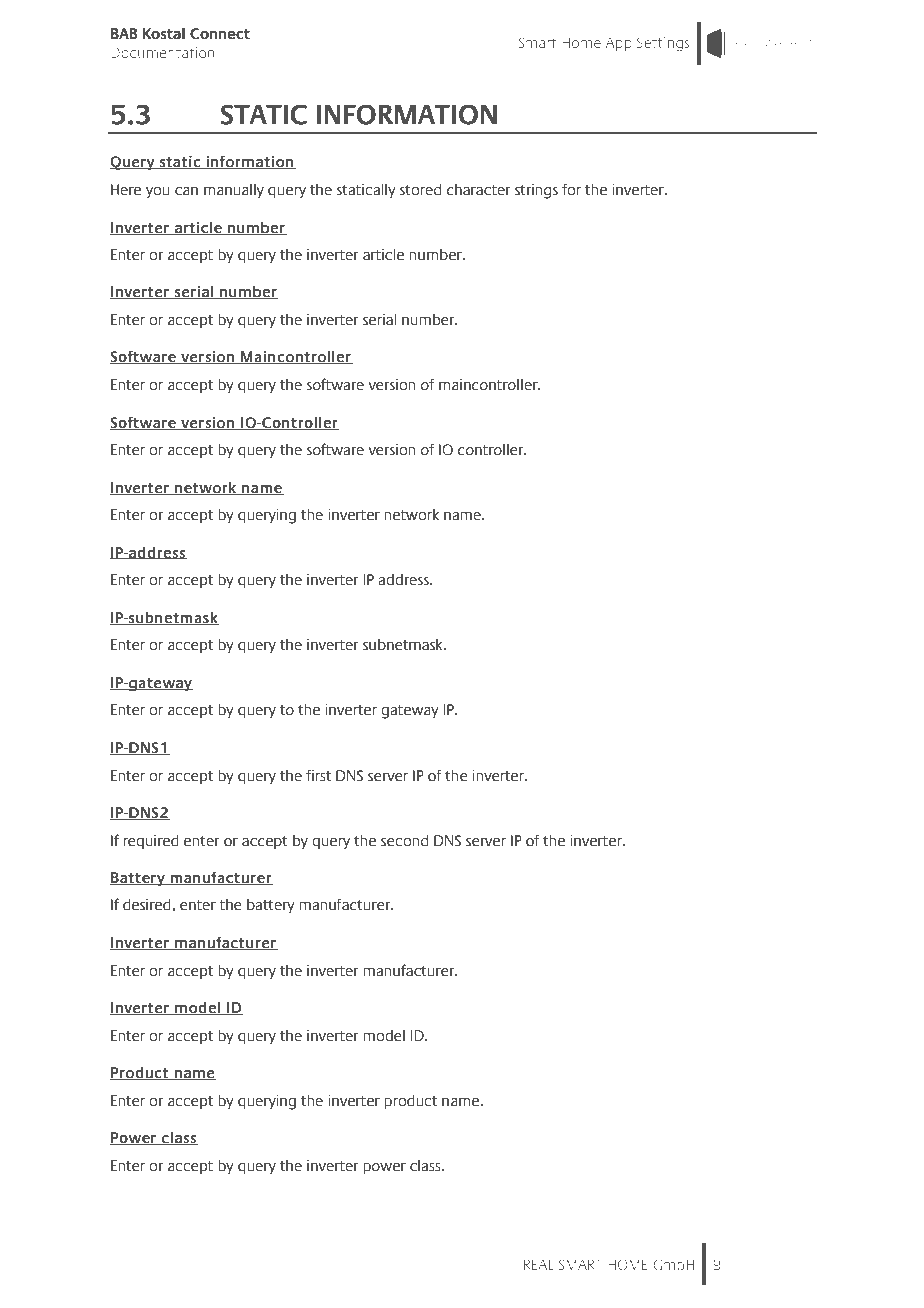  Describe the element at coordinates (619, 44) in the document. I see `App` at that location.
